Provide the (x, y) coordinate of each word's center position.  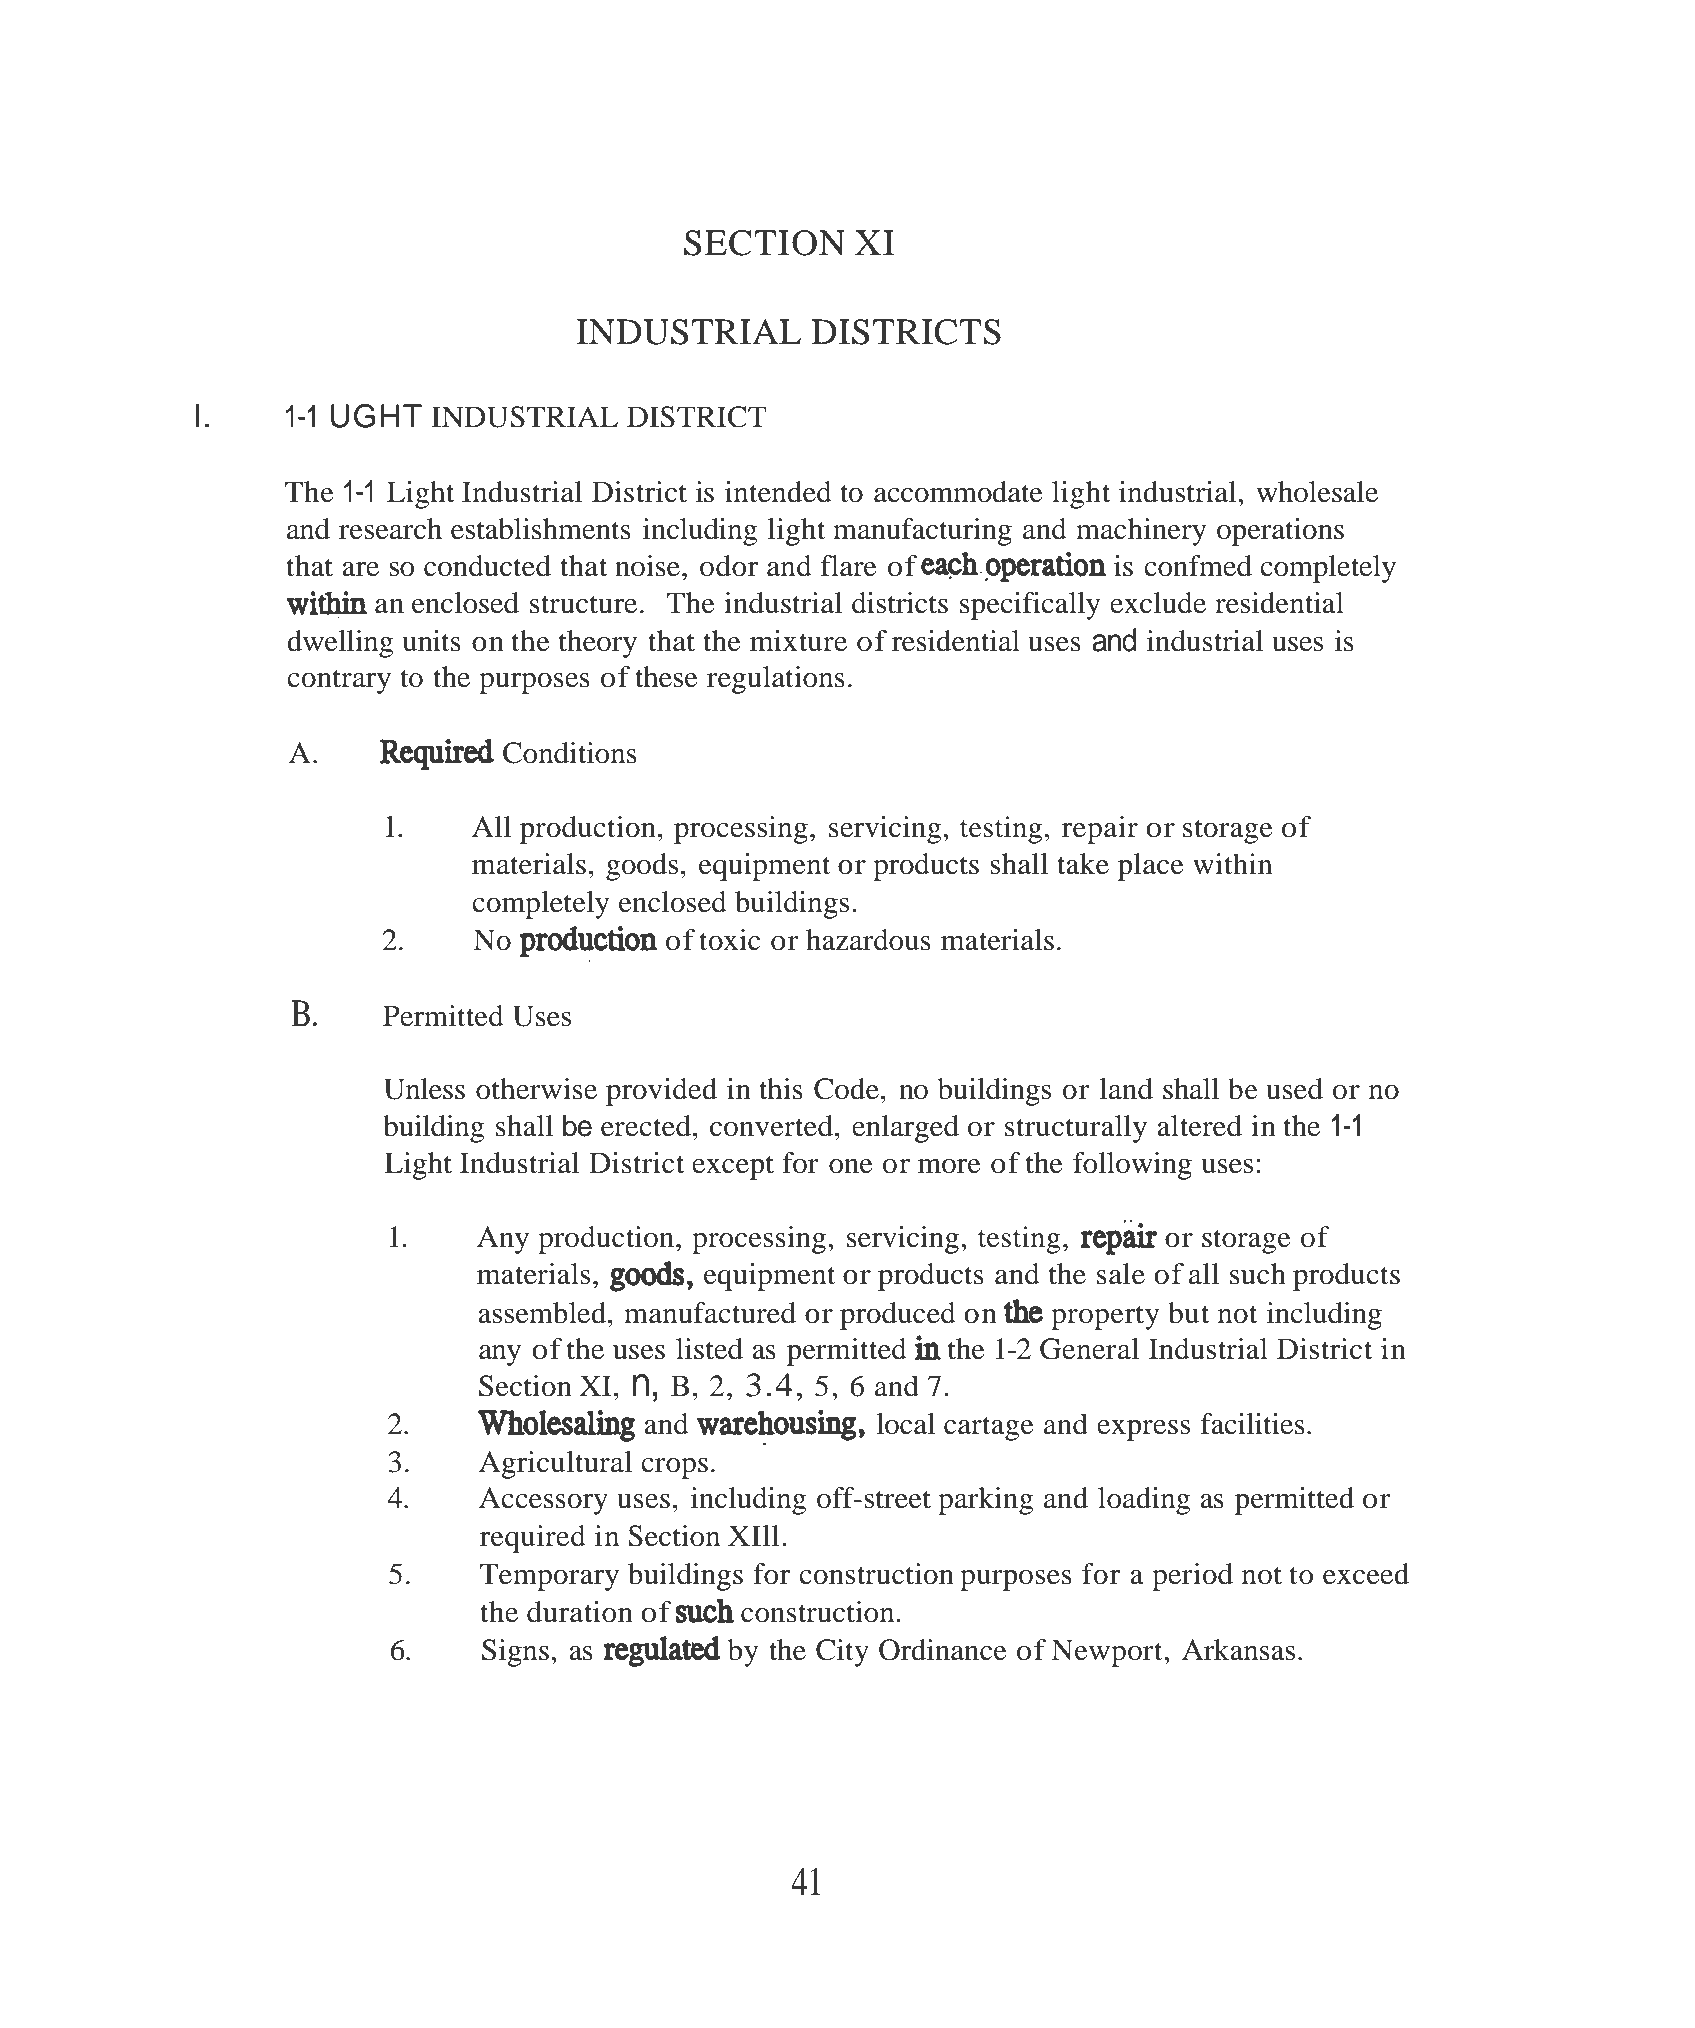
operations (1280, 532)
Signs (515, 1653)
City (842, 1653)
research (390, 529)
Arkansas (1238, 1650)
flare (849, 566)
